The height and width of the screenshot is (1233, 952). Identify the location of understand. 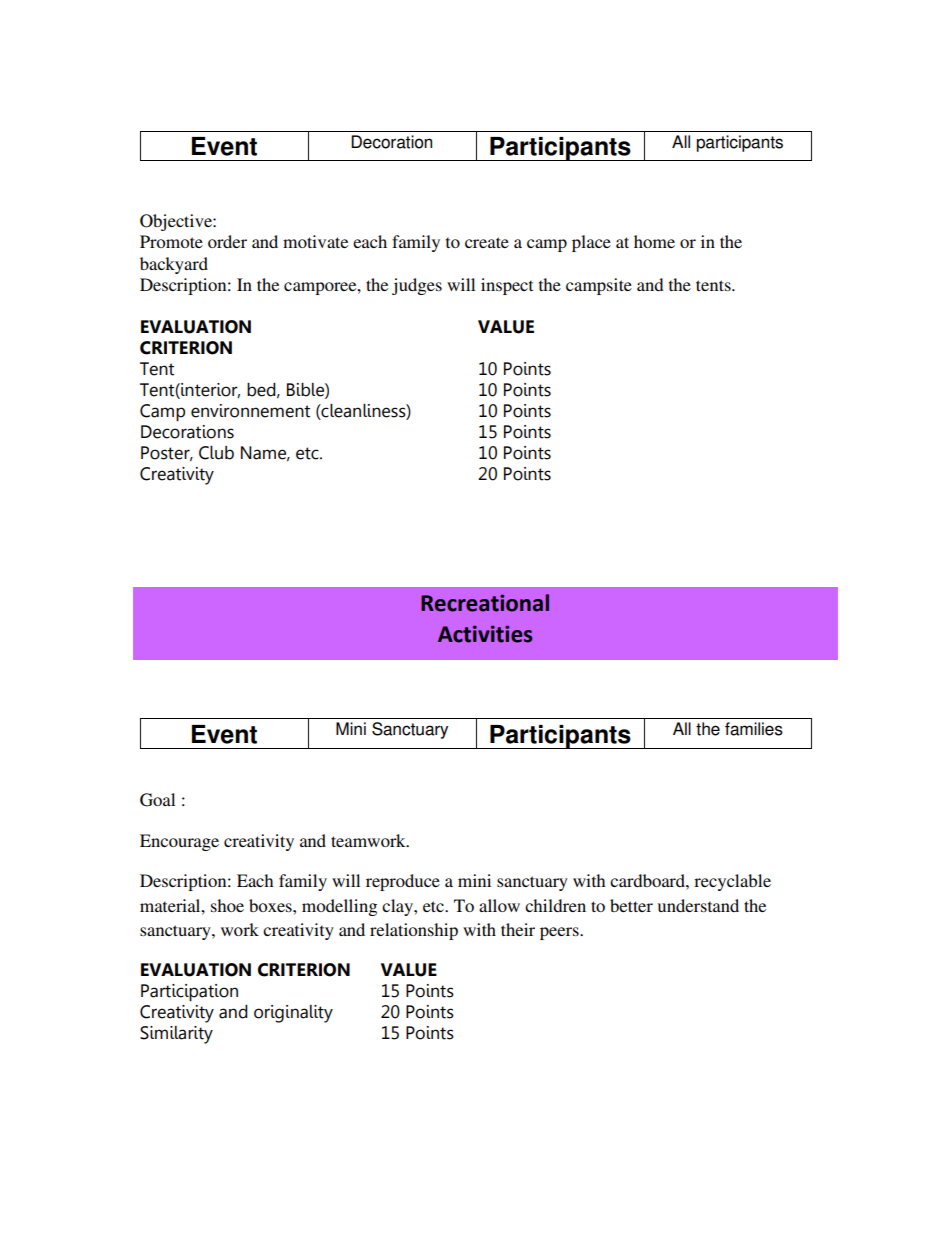
(698, 905).
